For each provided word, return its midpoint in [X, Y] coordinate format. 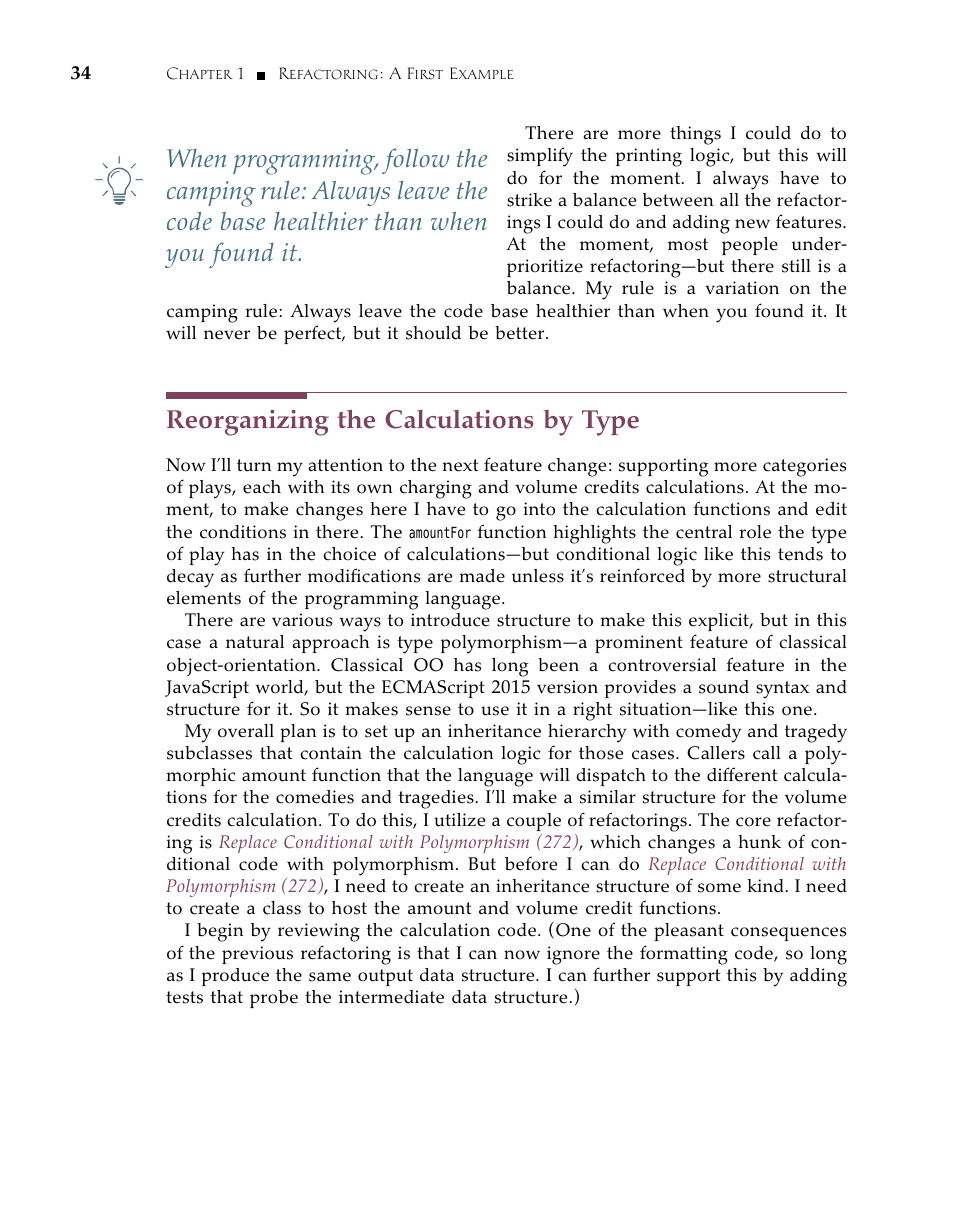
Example [482, 73]
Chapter [199, 73]
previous [257, 955]
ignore [573, 955]
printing [649, 157]
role [755, 532]
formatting [684, 955]
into [539, 509]
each [262, 487]
